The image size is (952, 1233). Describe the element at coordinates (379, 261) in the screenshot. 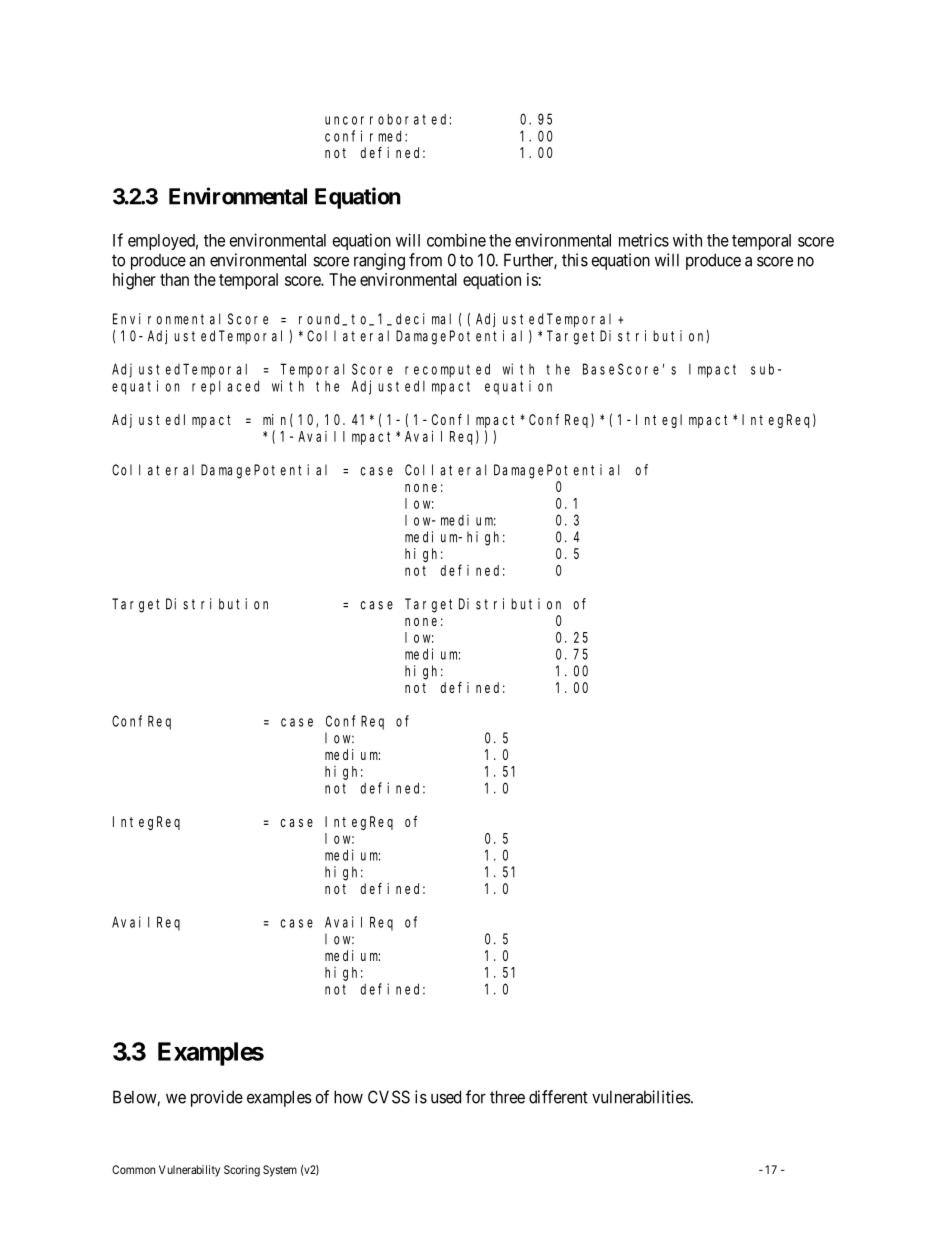

I see `ranging` at that location.
